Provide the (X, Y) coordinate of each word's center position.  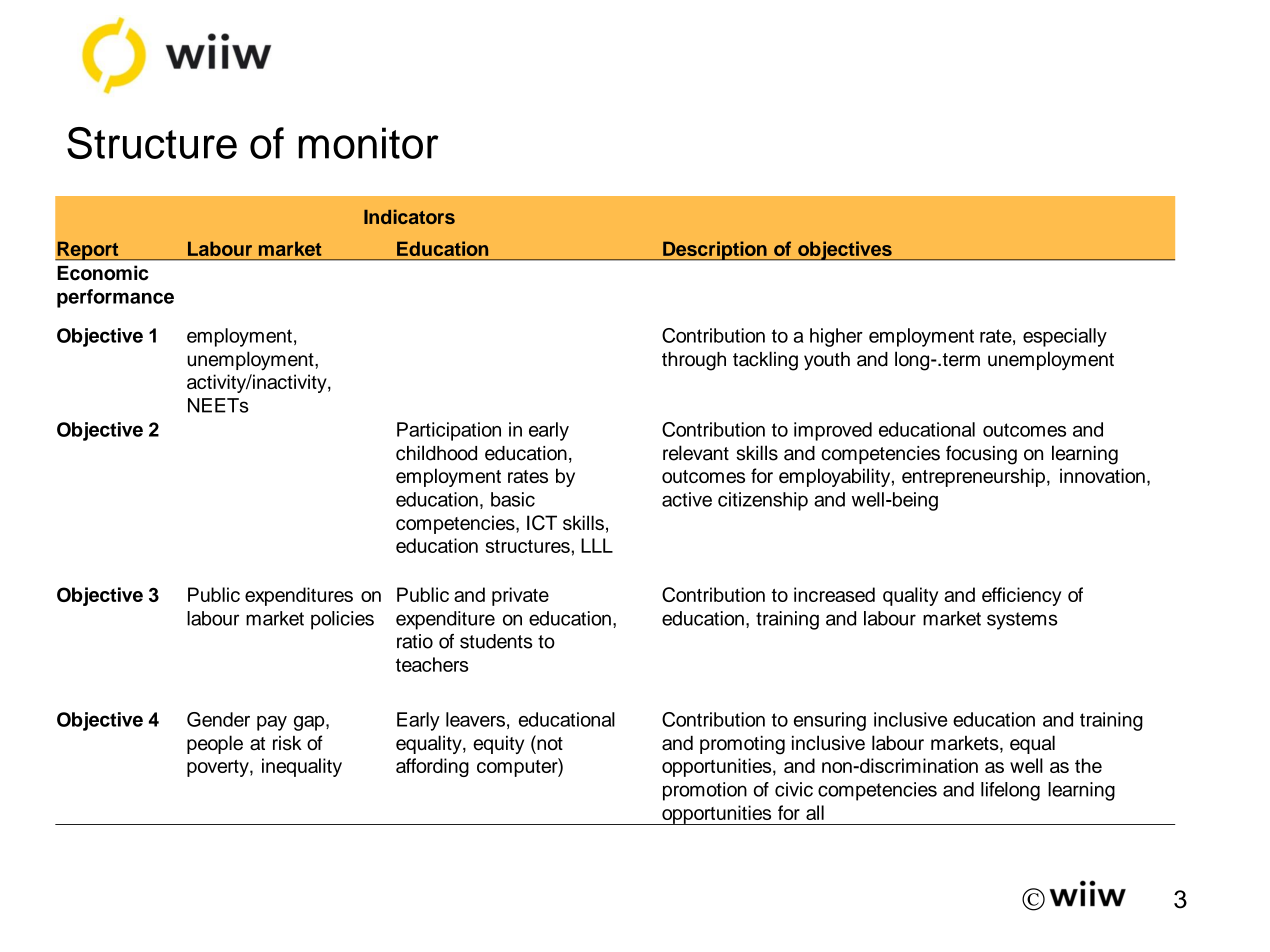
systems (1022, 621)
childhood (436, 453)
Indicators (409, 216)
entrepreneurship (973, 477)
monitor (368, 143)
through (694, 361)
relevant (696, 453)
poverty (219, 768)
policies (342, 620)
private (520, 596)
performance (115, 298)
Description (715, 250)
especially (1065, 337)
